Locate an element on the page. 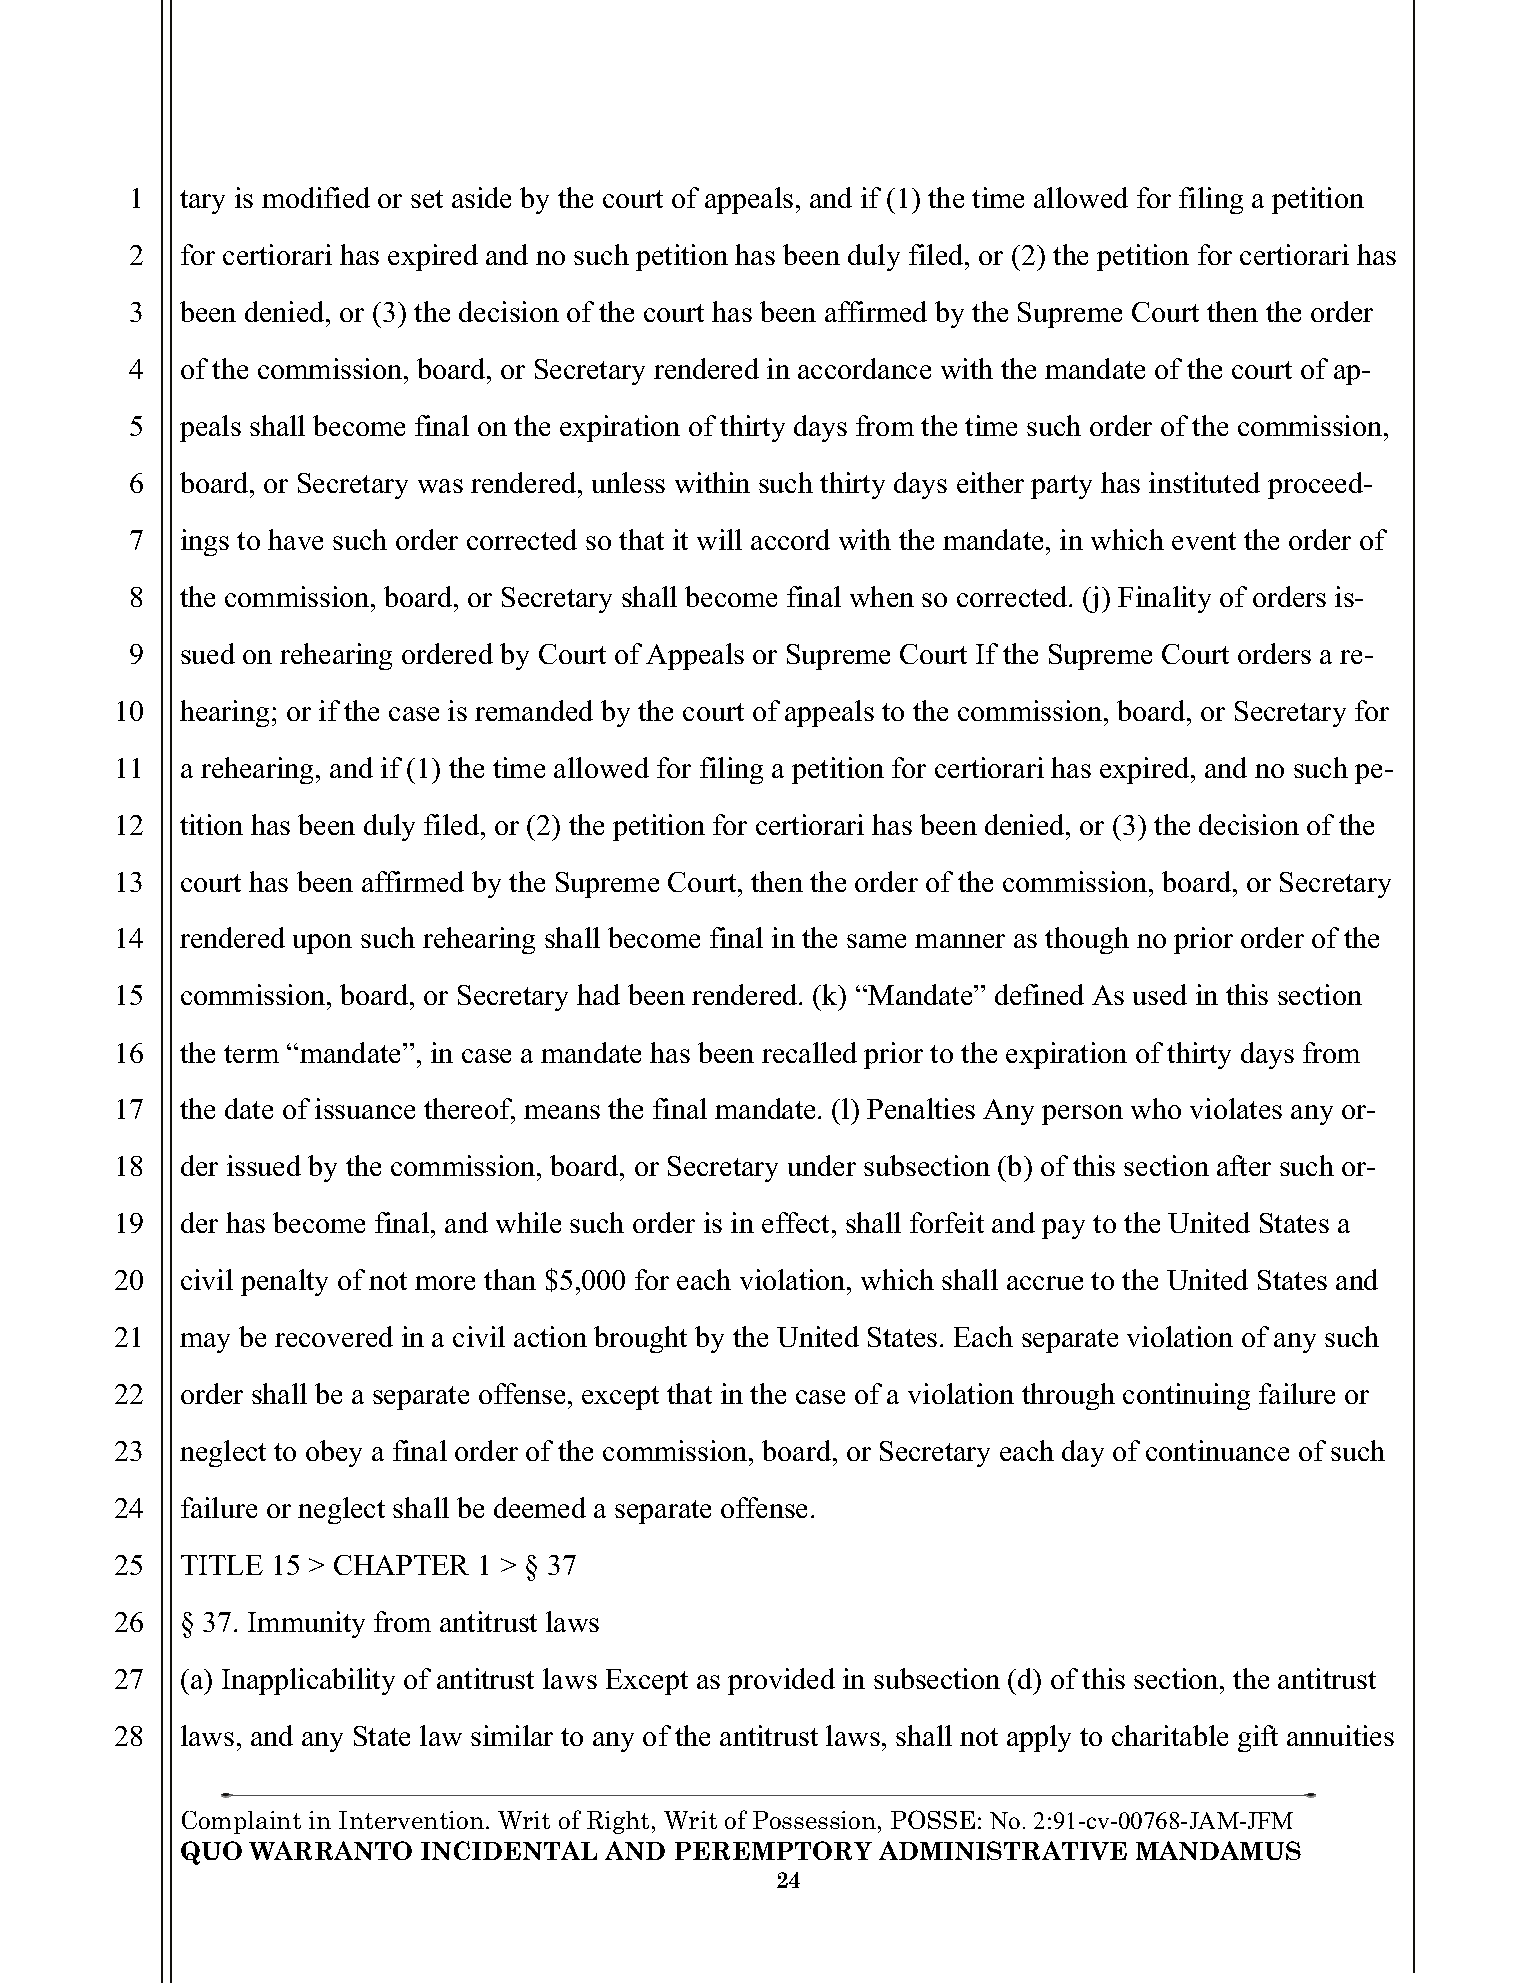  used is located at coordinates (1160, 994).
